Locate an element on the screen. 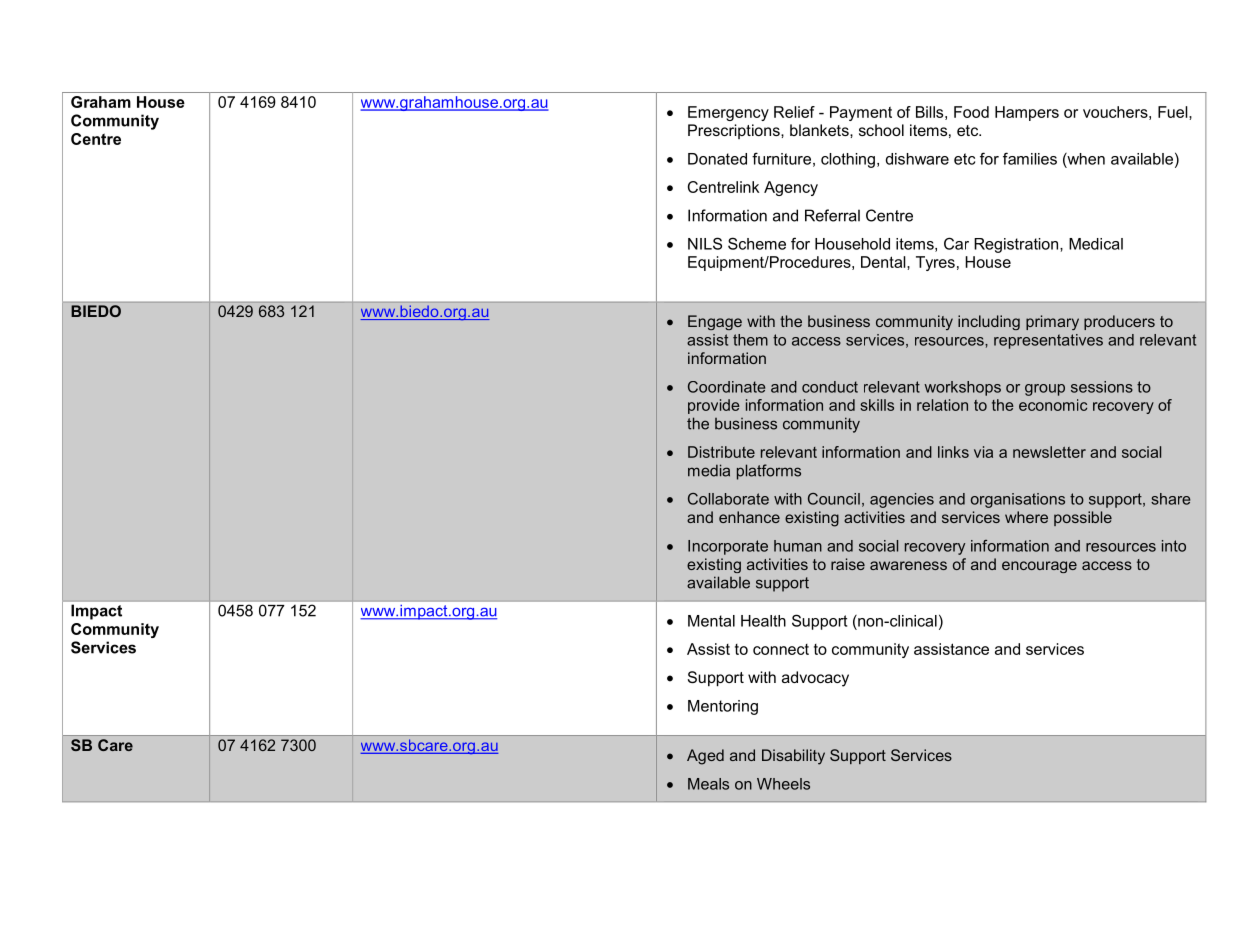 This screenshot has width=1233, height=952. Wheels is located at coordinates (783, 784).
